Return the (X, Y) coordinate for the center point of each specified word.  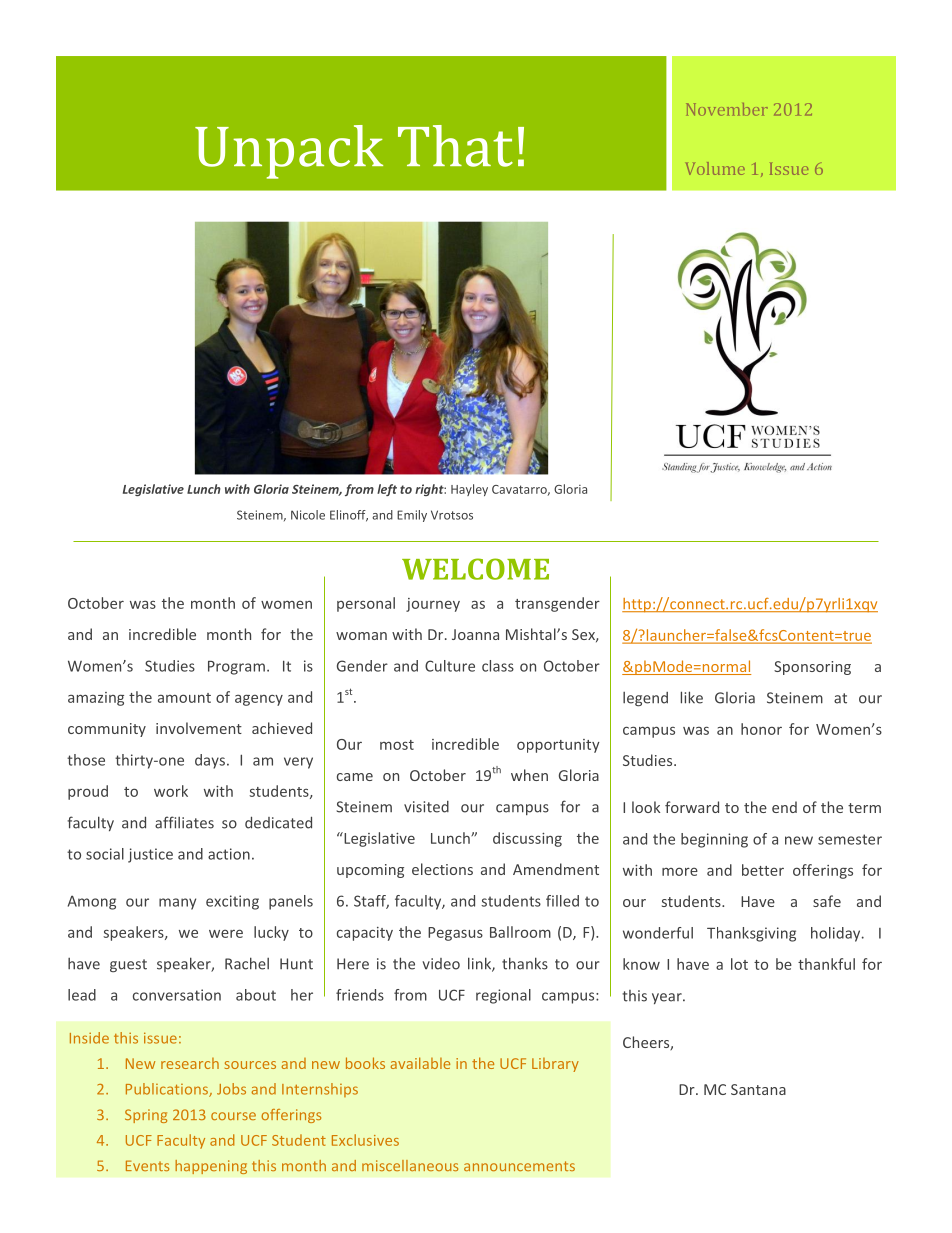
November (727, 109)
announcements (519, 1166)
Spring (146, 1116)
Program (236, 668)
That (455, 146)
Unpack (289, 152)
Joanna (475, 634)
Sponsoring (812, 668)
